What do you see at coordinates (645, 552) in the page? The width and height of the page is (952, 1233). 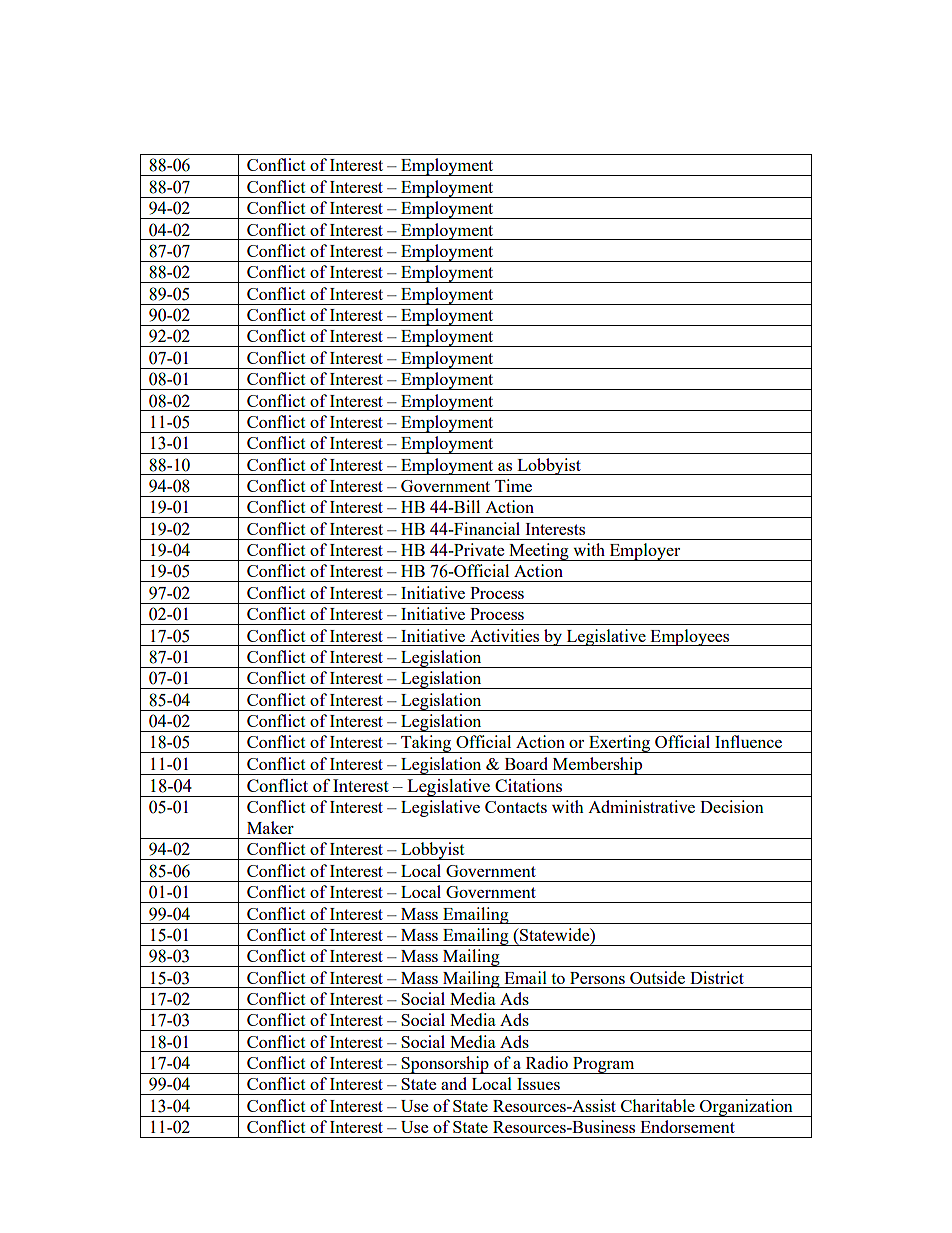 I see `Employer` at bounding box center [645, 552].
